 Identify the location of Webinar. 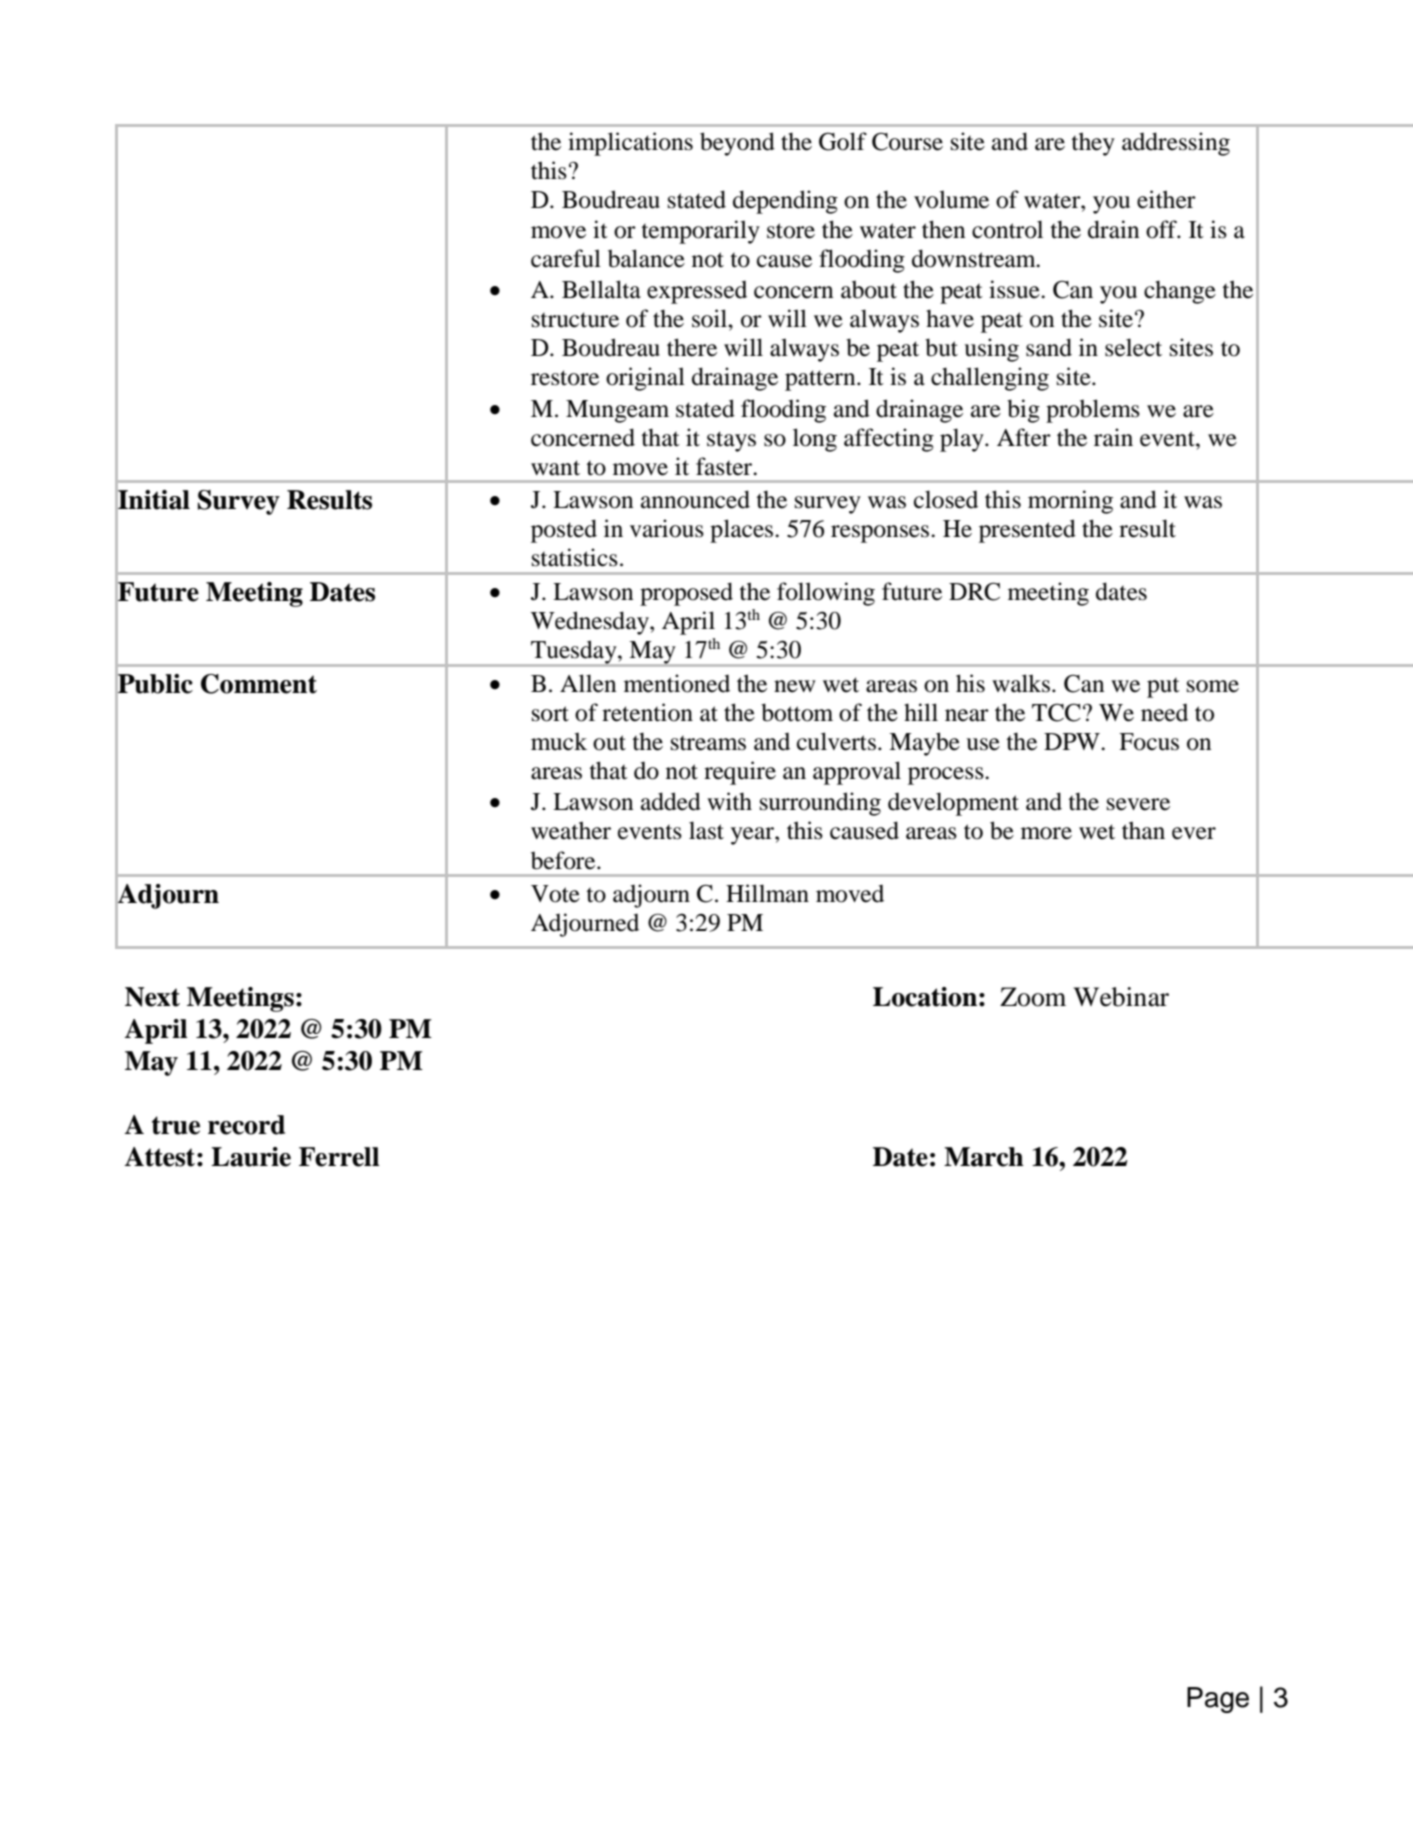
(1121, 997).
